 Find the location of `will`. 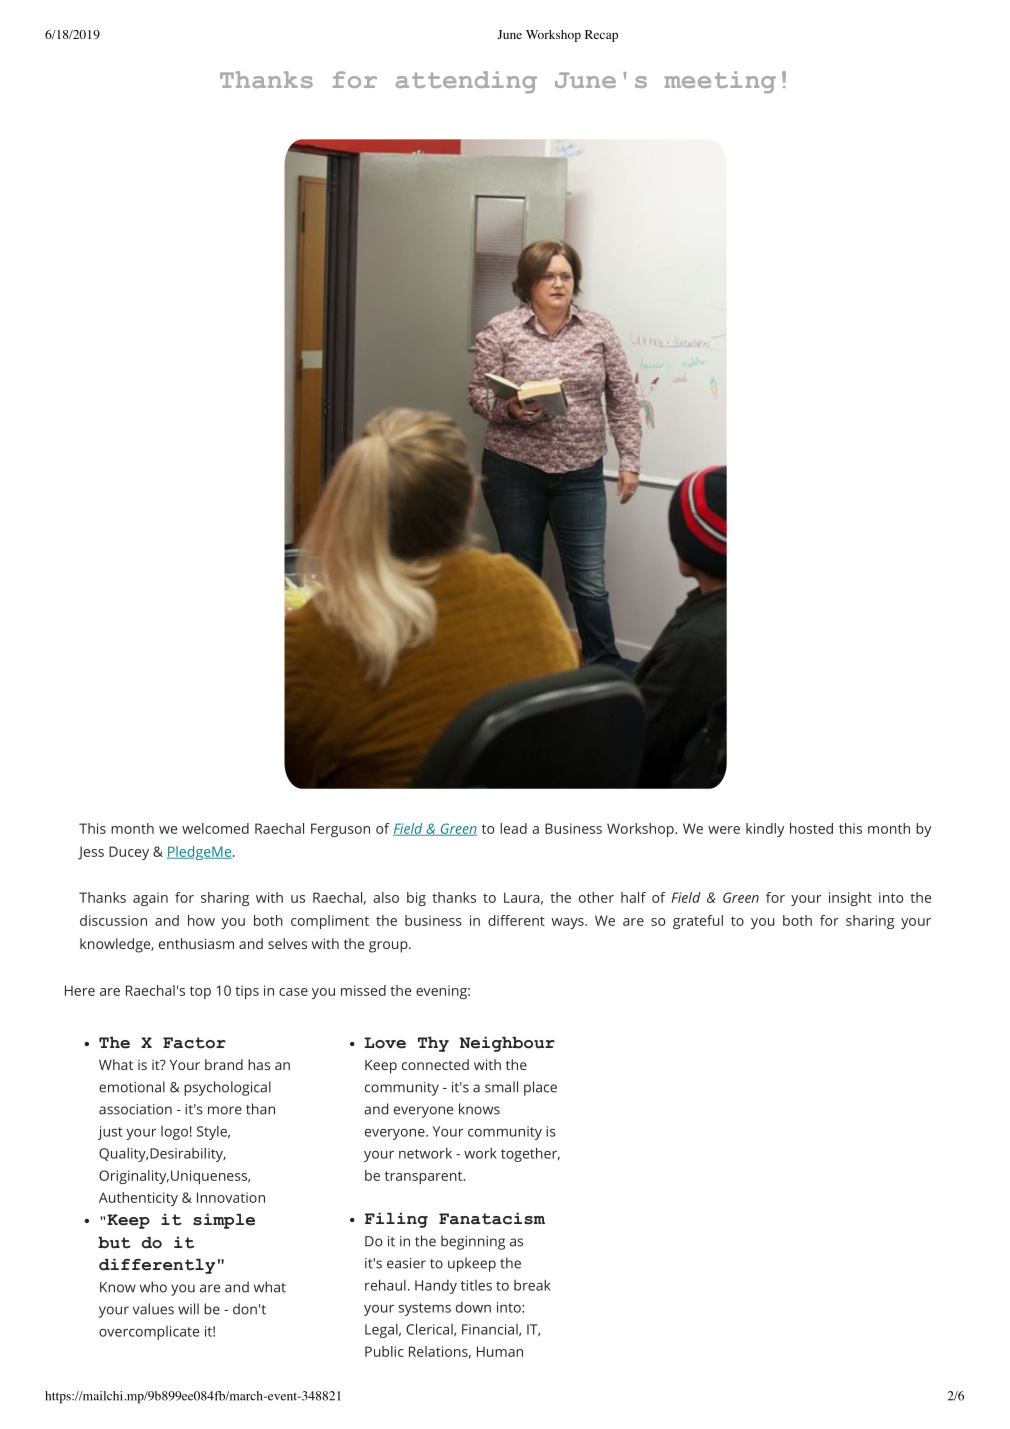

will is located at coordinates (188, 1309).
